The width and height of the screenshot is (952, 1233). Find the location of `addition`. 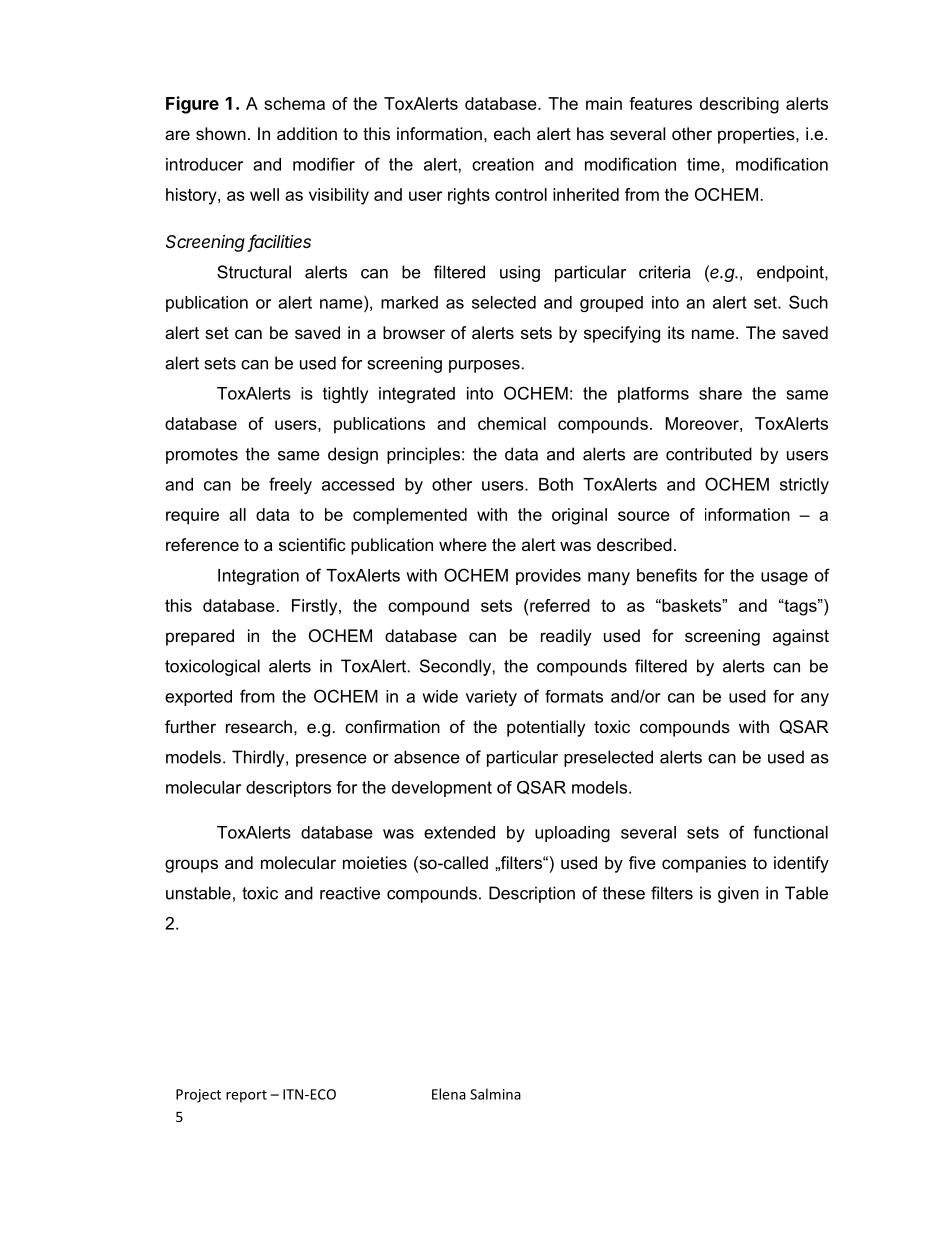

addition is located at coordinates (307, 133).
